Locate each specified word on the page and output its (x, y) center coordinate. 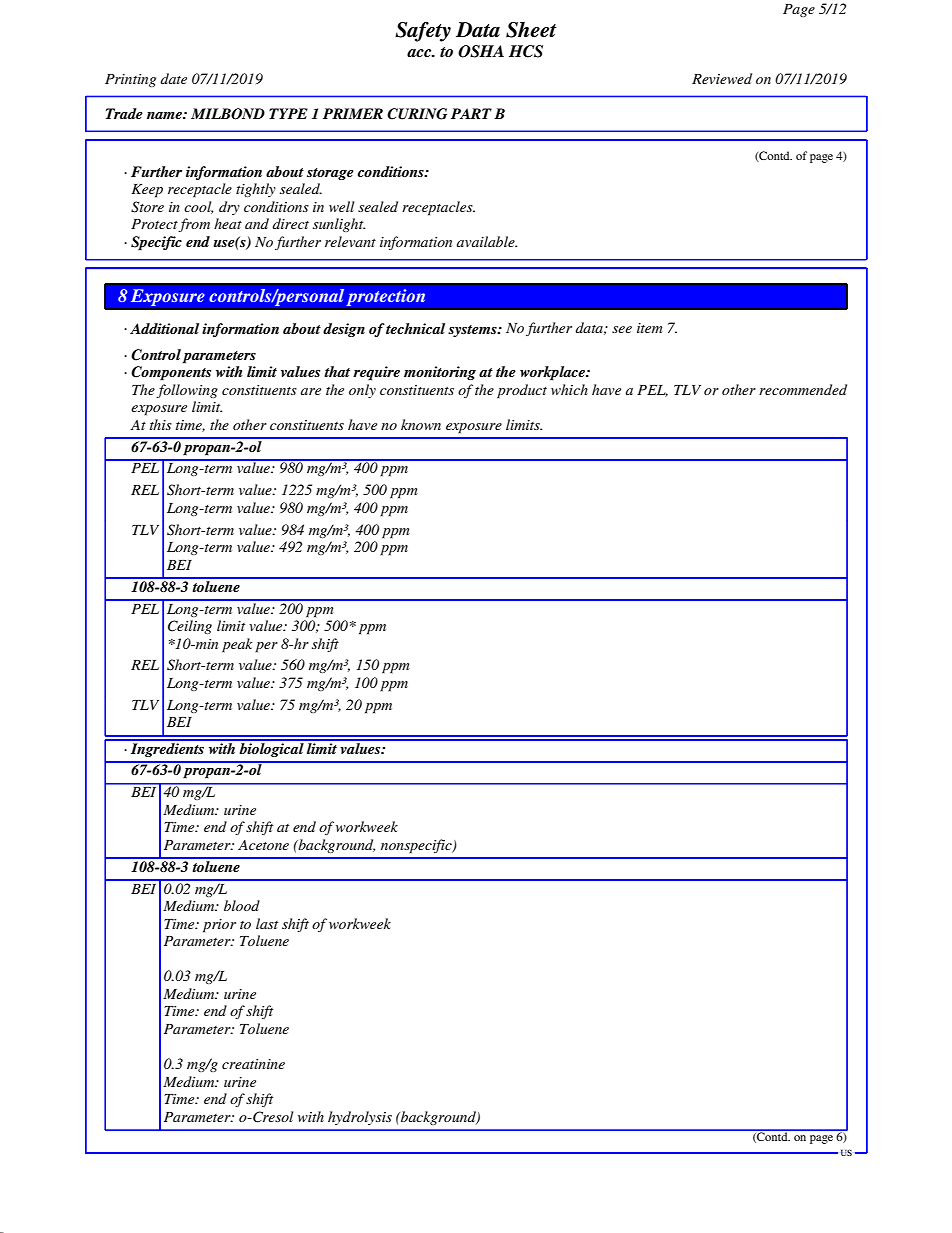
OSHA (481, 51)
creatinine (253, 1064)
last (267, 923)
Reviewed (722, 78)
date (174, 78)
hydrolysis (360, 1118)
